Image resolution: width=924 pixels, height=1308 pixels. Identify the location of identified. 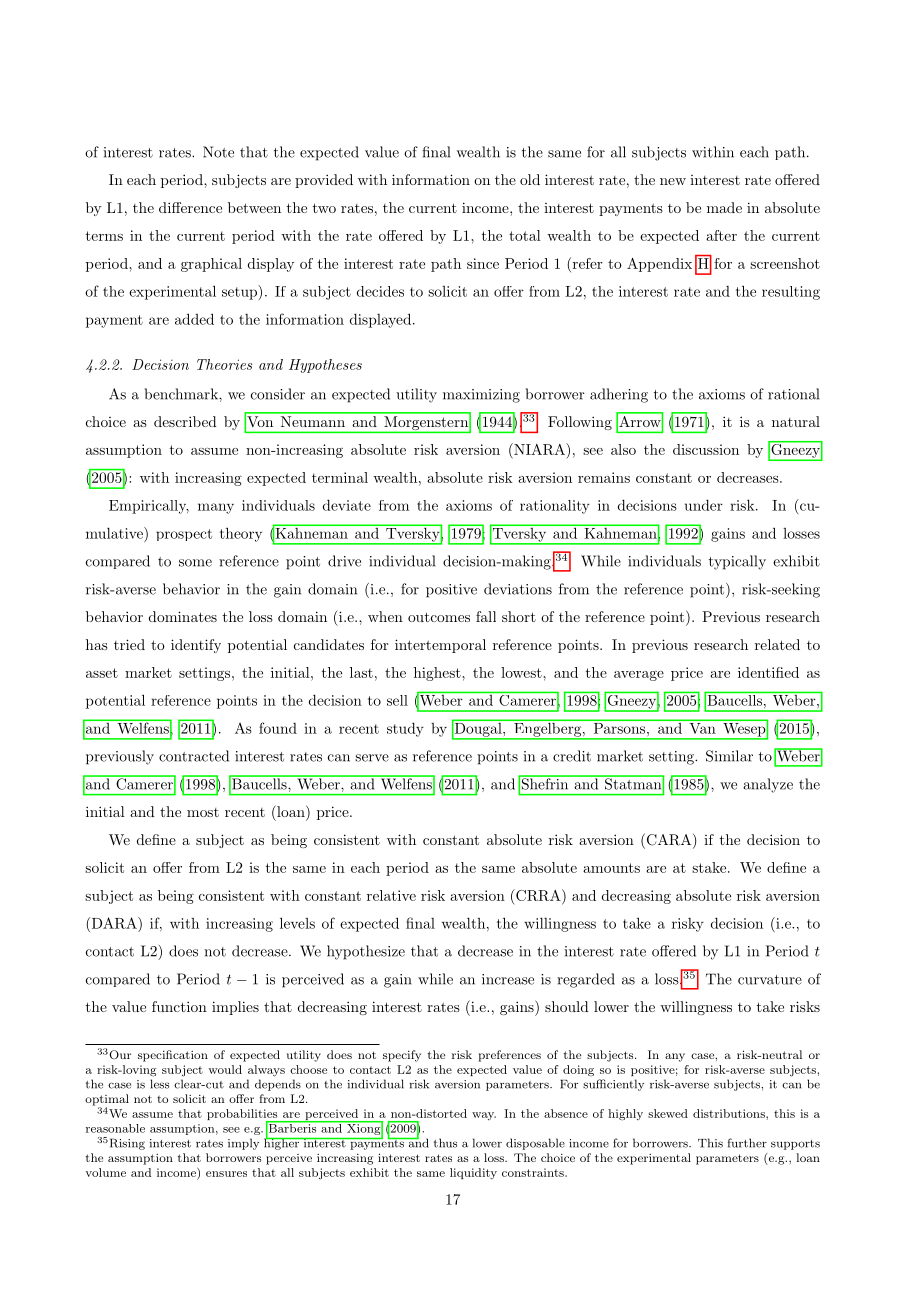
(768, 672).
